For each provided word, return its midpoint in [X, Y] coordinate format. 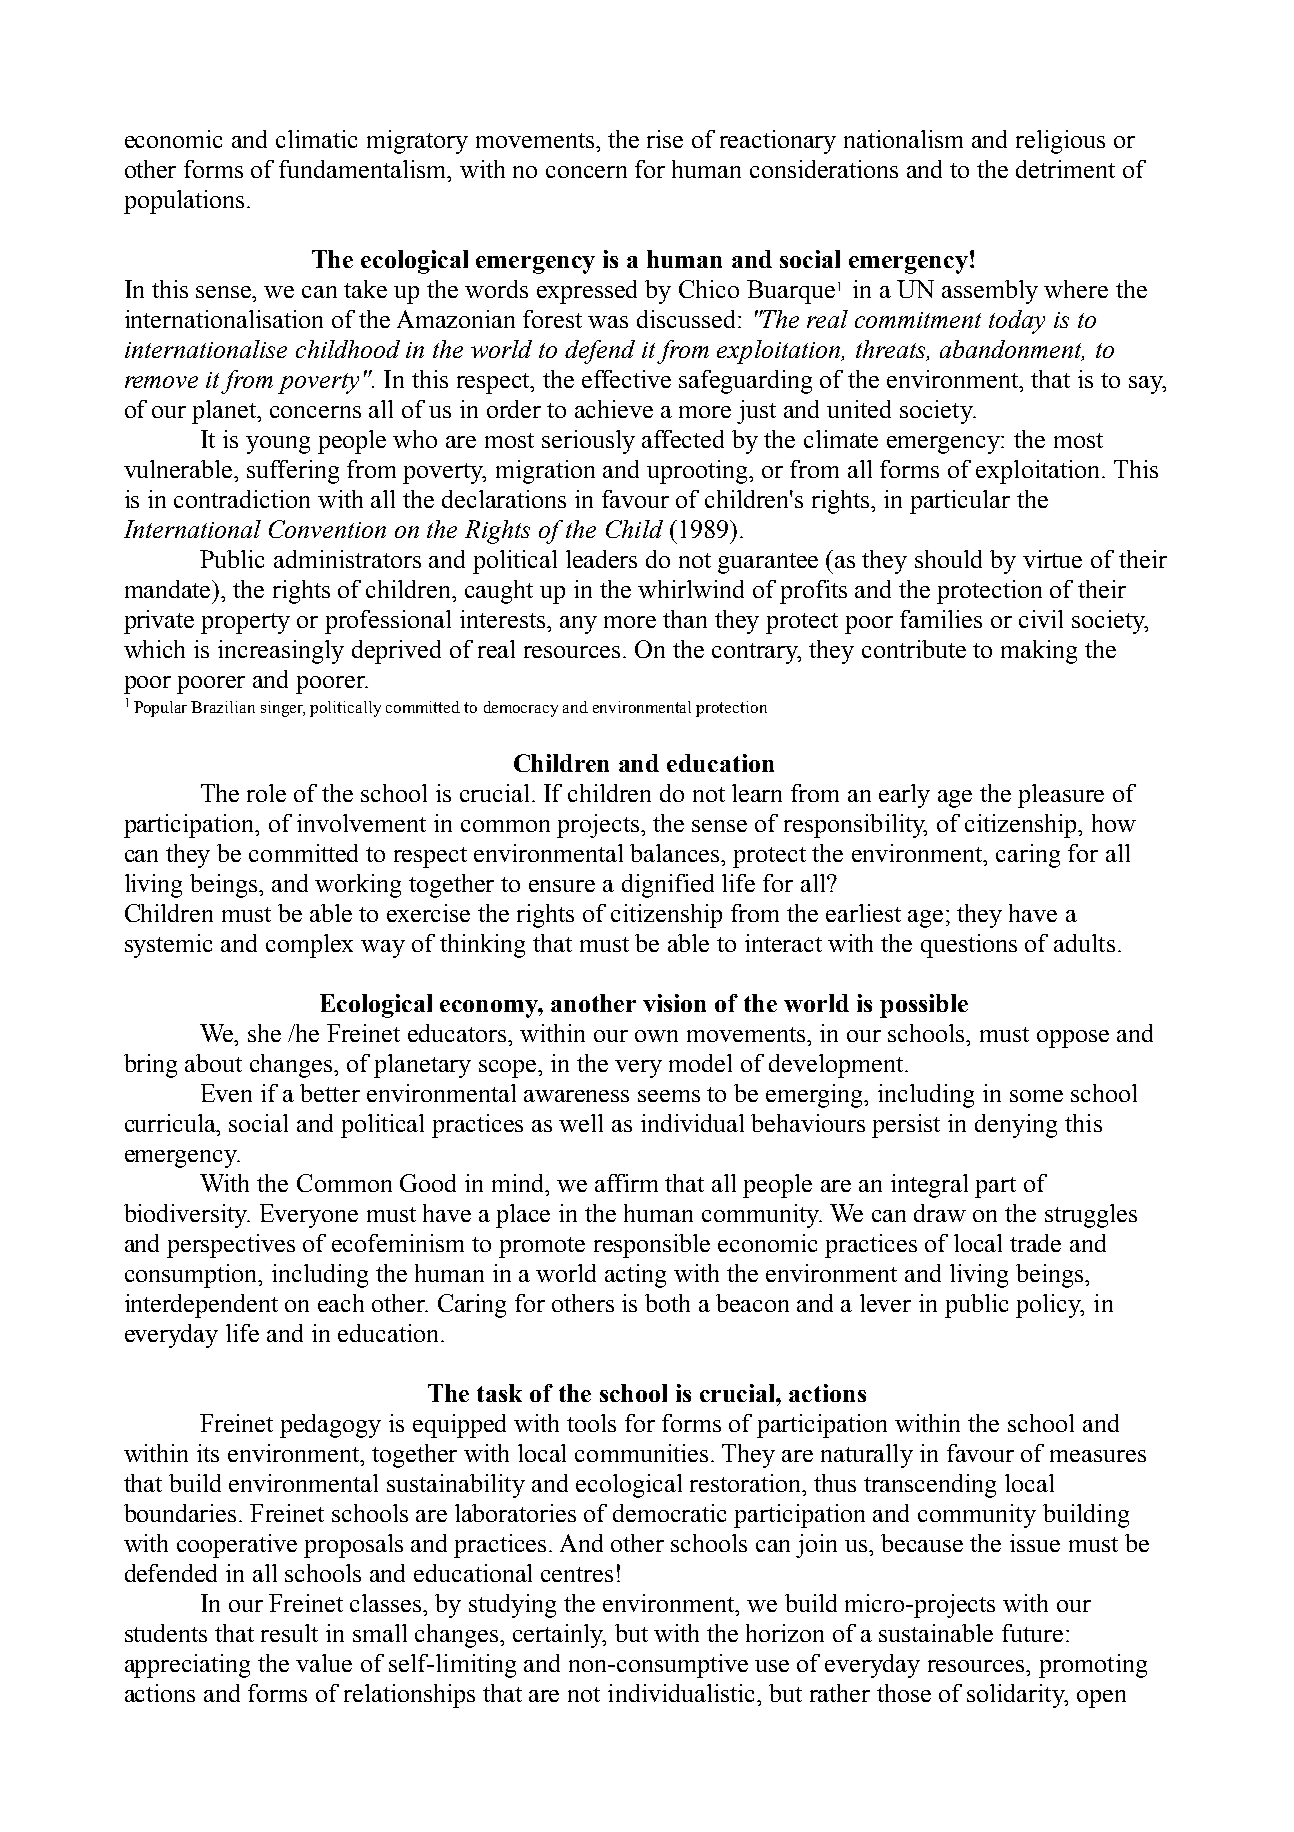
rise [665, 139]
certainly [559, 1636]
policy [1050, 1306]
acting [635, 1276]
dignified [668, 886]
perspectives [231, 1246]
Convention [327, 529]
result [289, 1633]
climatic [316, 139]
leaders [601, 559]
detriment [1065, 169]
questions [969, 946]
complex [309, 946]
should [948, 559]
